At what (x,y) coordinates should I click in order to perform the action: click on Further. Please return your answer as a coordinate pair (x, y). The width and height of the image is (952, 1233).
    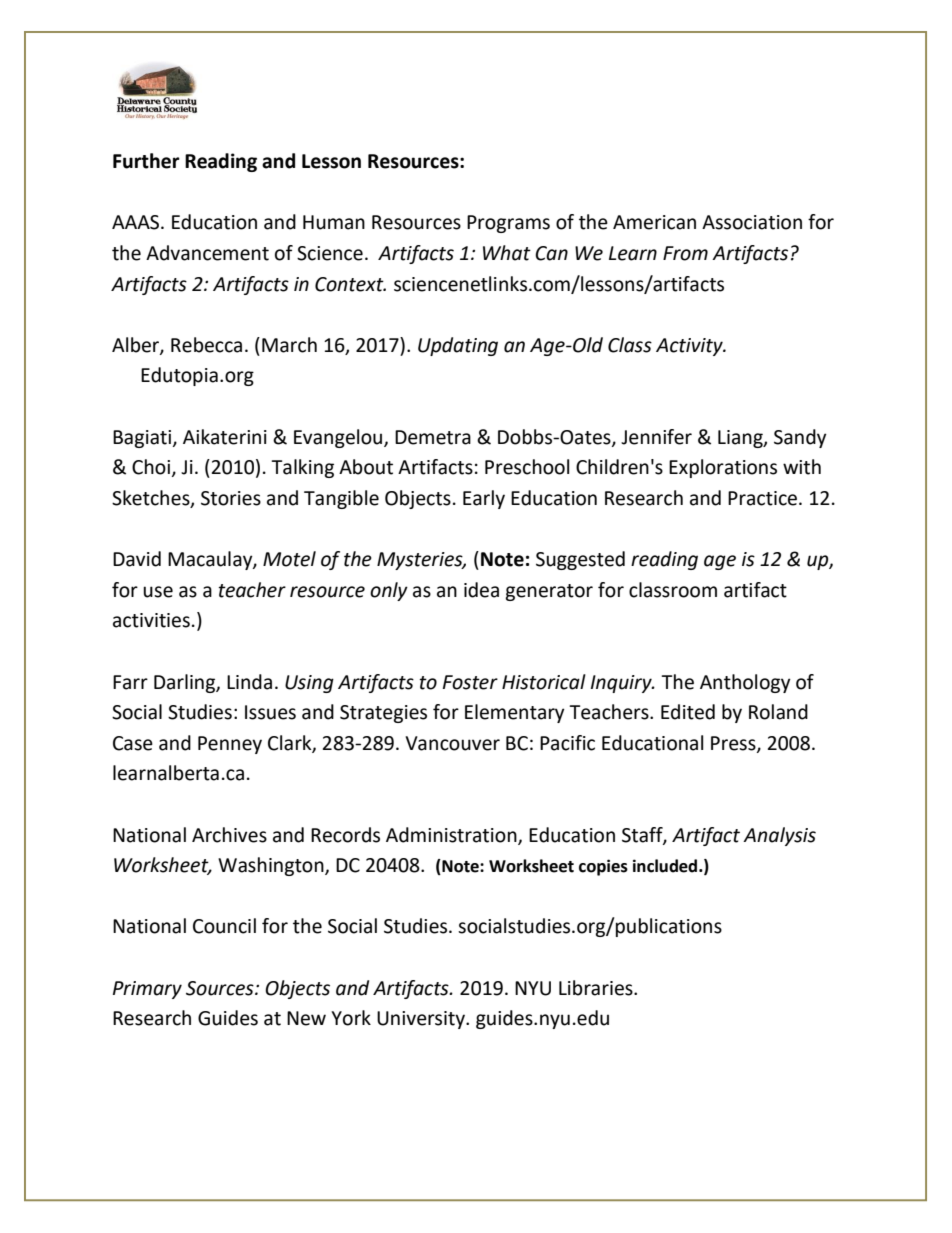
    Looking at the image, I should click on (146, 161).
